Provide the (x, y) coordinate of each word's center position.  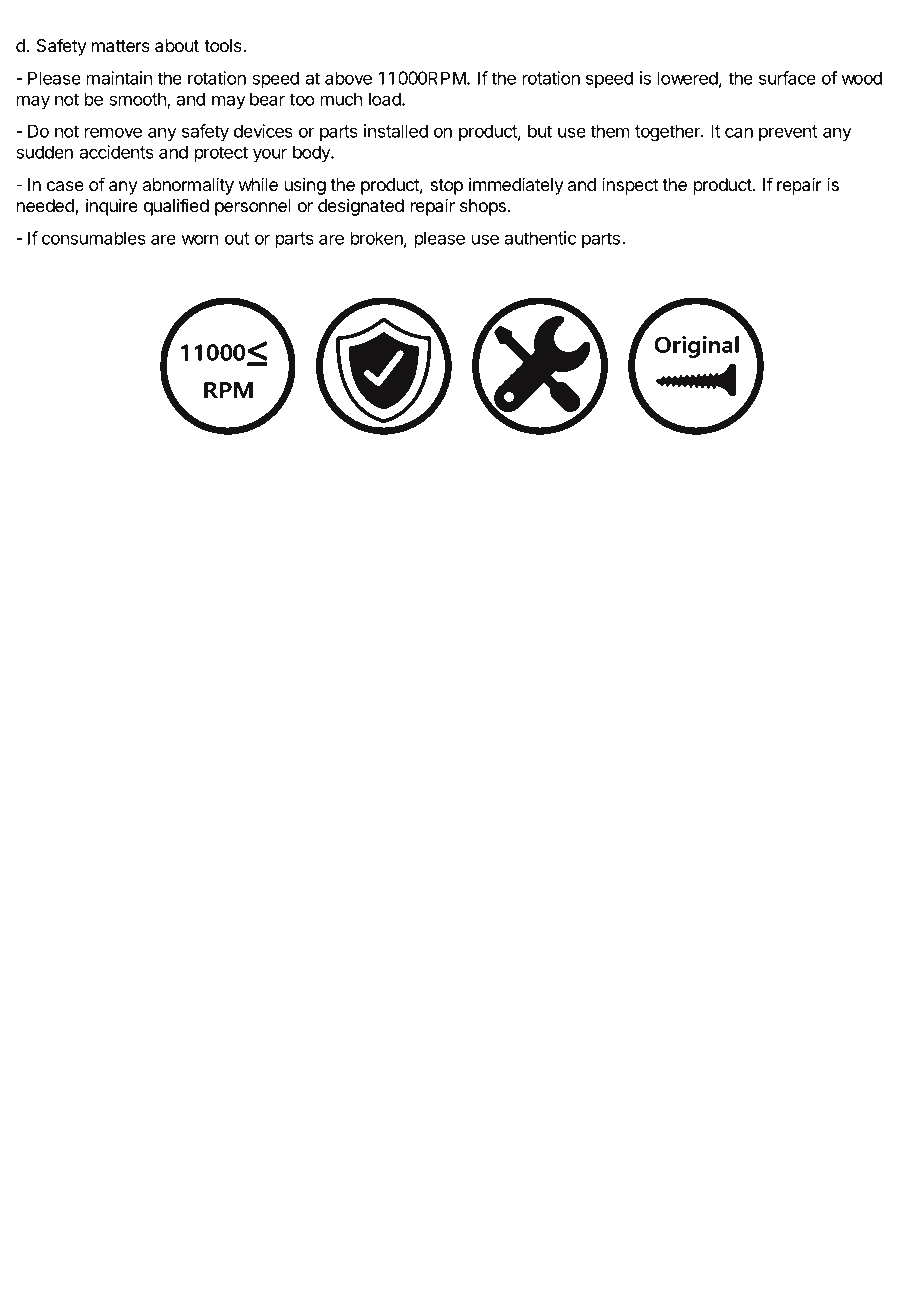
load (386, 99)
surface (787, 78)
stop (446, 187)
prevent (788, 133)
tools (224, 45)
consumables (94, 238)
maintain (119, 78)
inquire (112, 207)
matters (121, 46)
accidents (117, 152)
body (312, 153)
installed (396, 131)
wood (862, 78)
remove (113, 132)
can (739, 132)
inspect (630, 186)
